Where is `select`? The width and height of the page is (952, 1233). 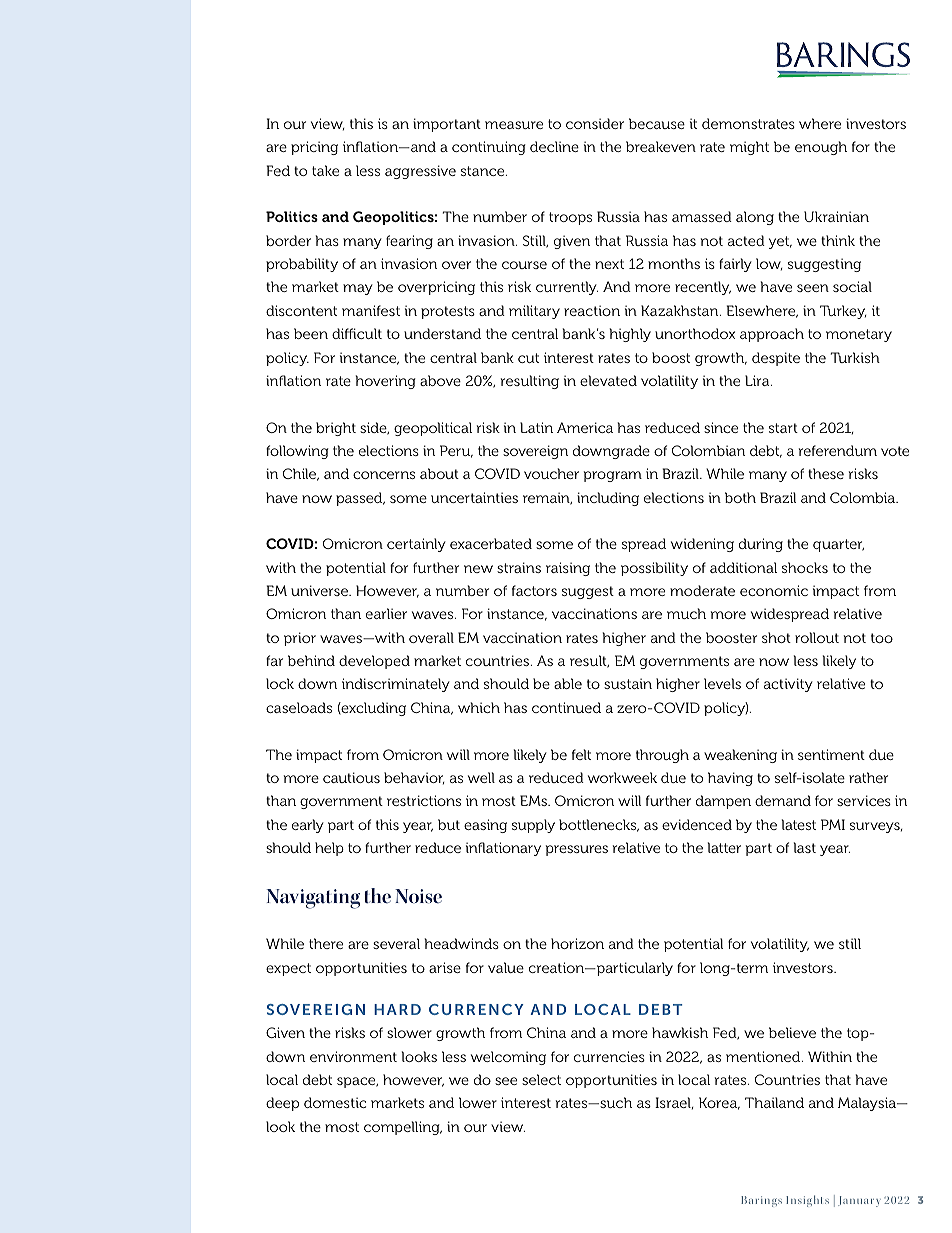
select is located at coordinates (541, 1079).
